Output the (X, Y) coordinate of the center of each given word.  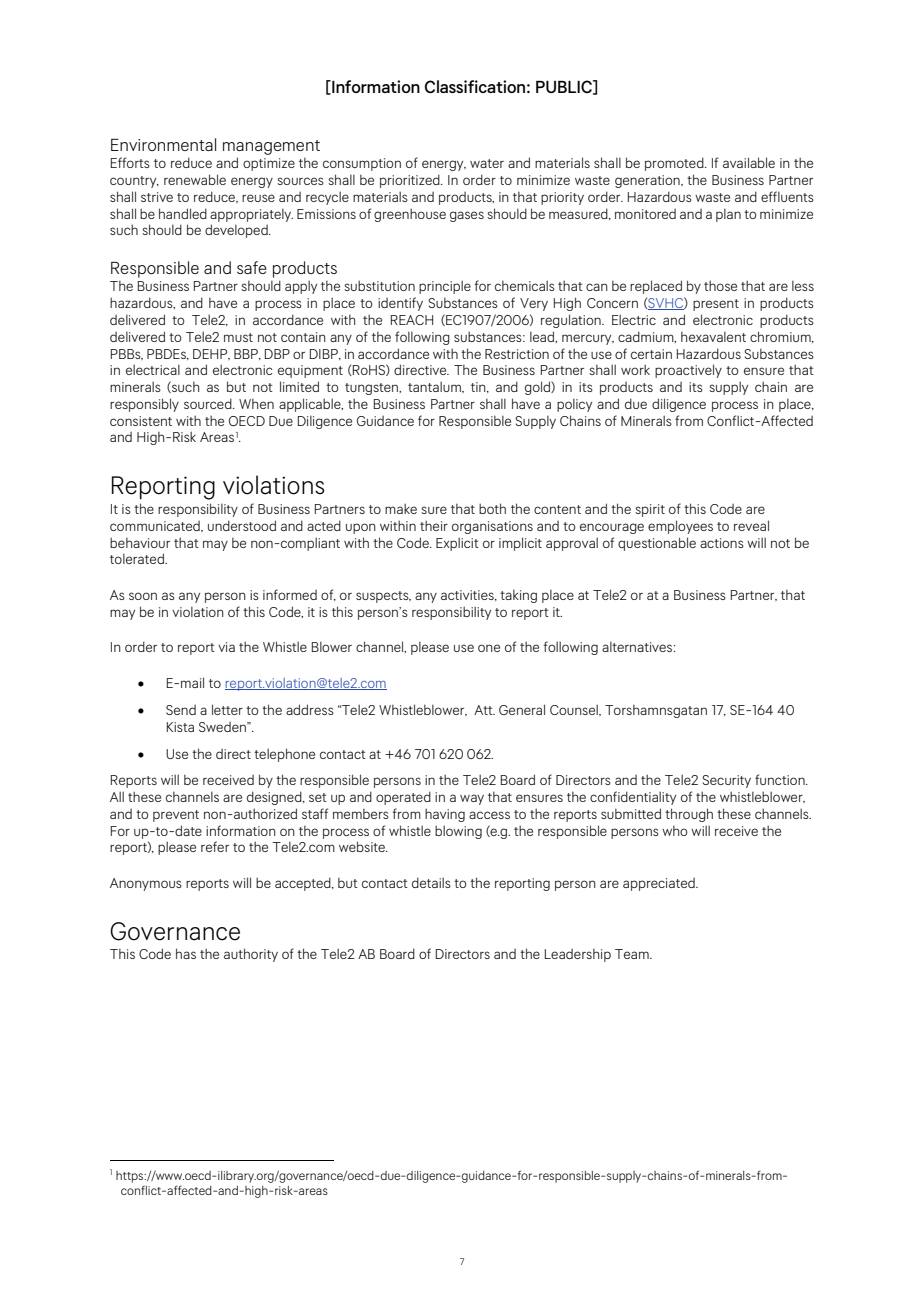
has (186, 953)
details (431, 882)
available (749, 162)
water (487, 163)
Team (633, 954)
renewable (195, 179)
